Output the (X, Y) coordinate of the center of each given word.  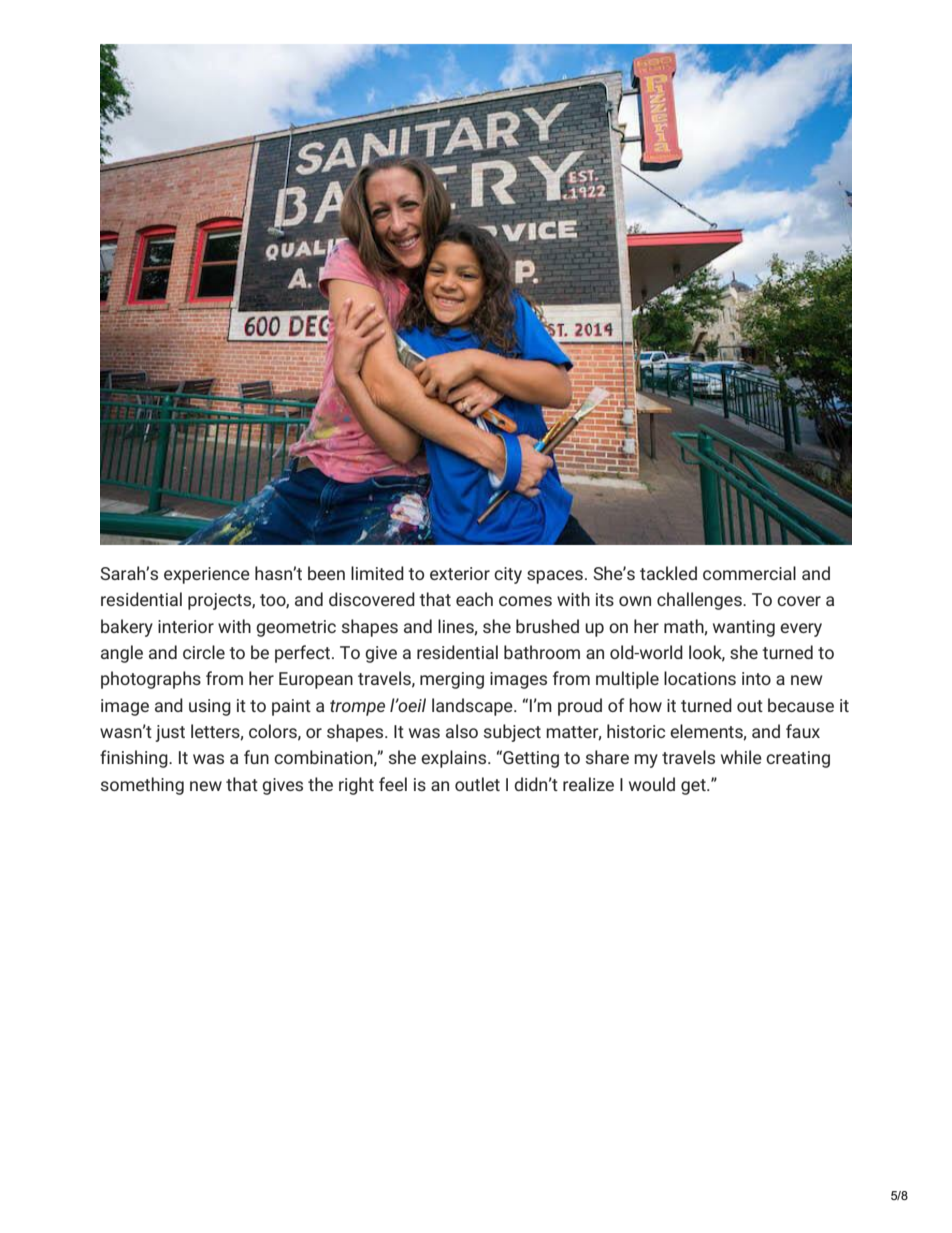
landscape (473, 707)
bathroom (542, 652)
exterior (460, 573)
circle (204, 652)
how (645, 705)
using (210, 707)
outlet (477, 784)
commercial (749, 573)
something (142, 786)
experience (207, 575)
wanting (744, 628)
